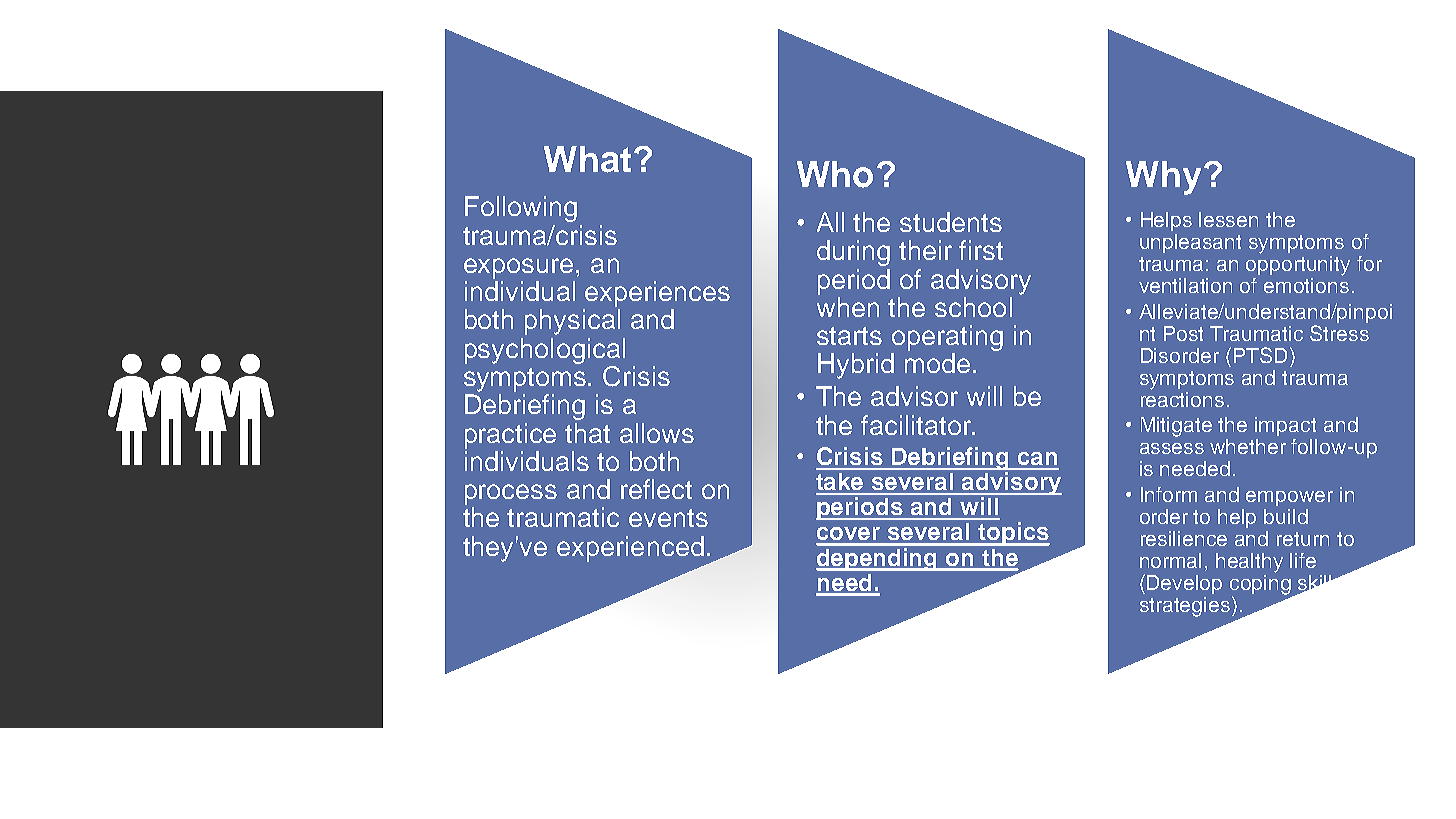 This document has width=1456, height=819. I want to click on reflect, so click(656, 489).
